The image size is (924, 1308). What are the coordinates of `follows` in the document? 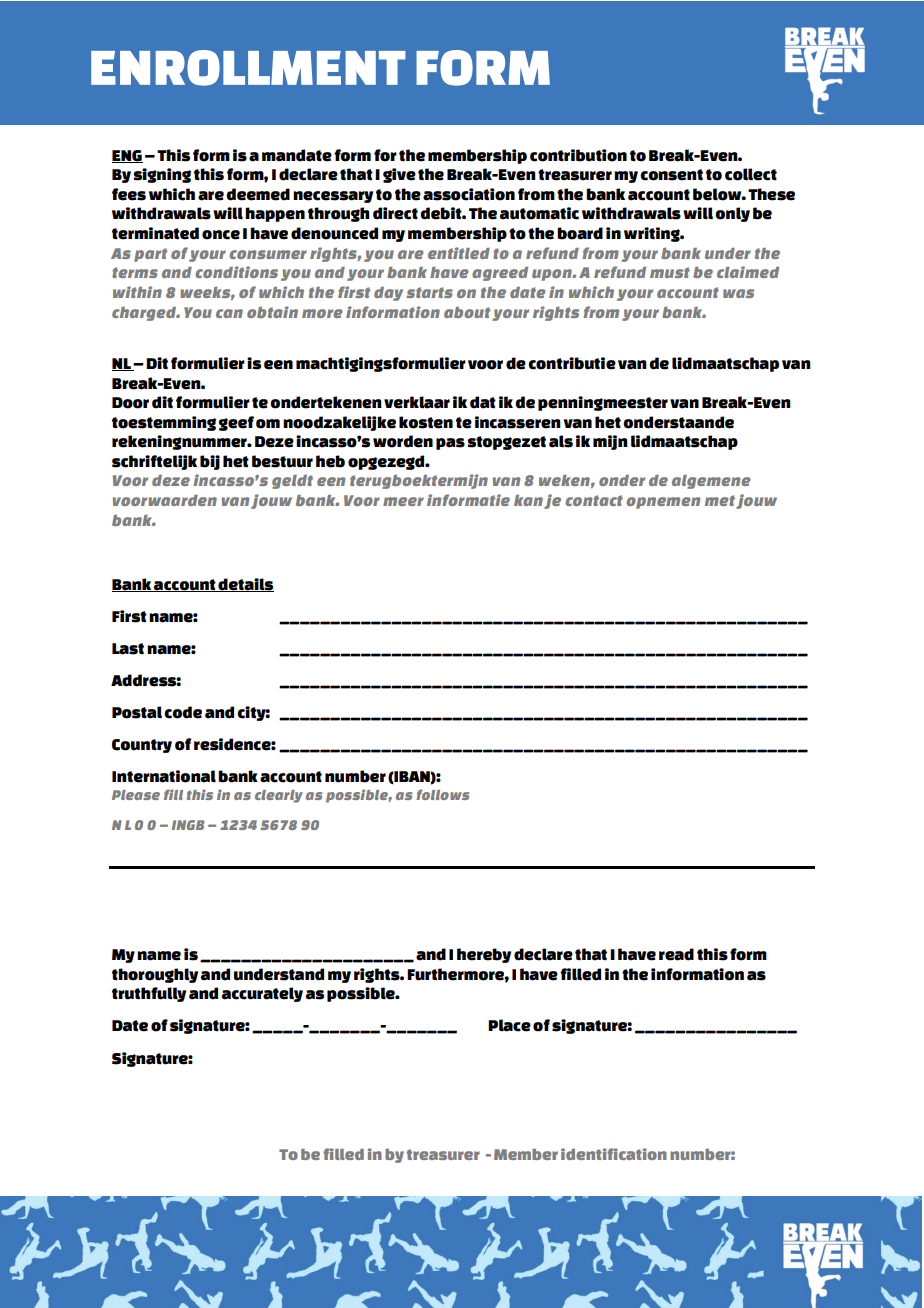 It's located at (442, 794).
